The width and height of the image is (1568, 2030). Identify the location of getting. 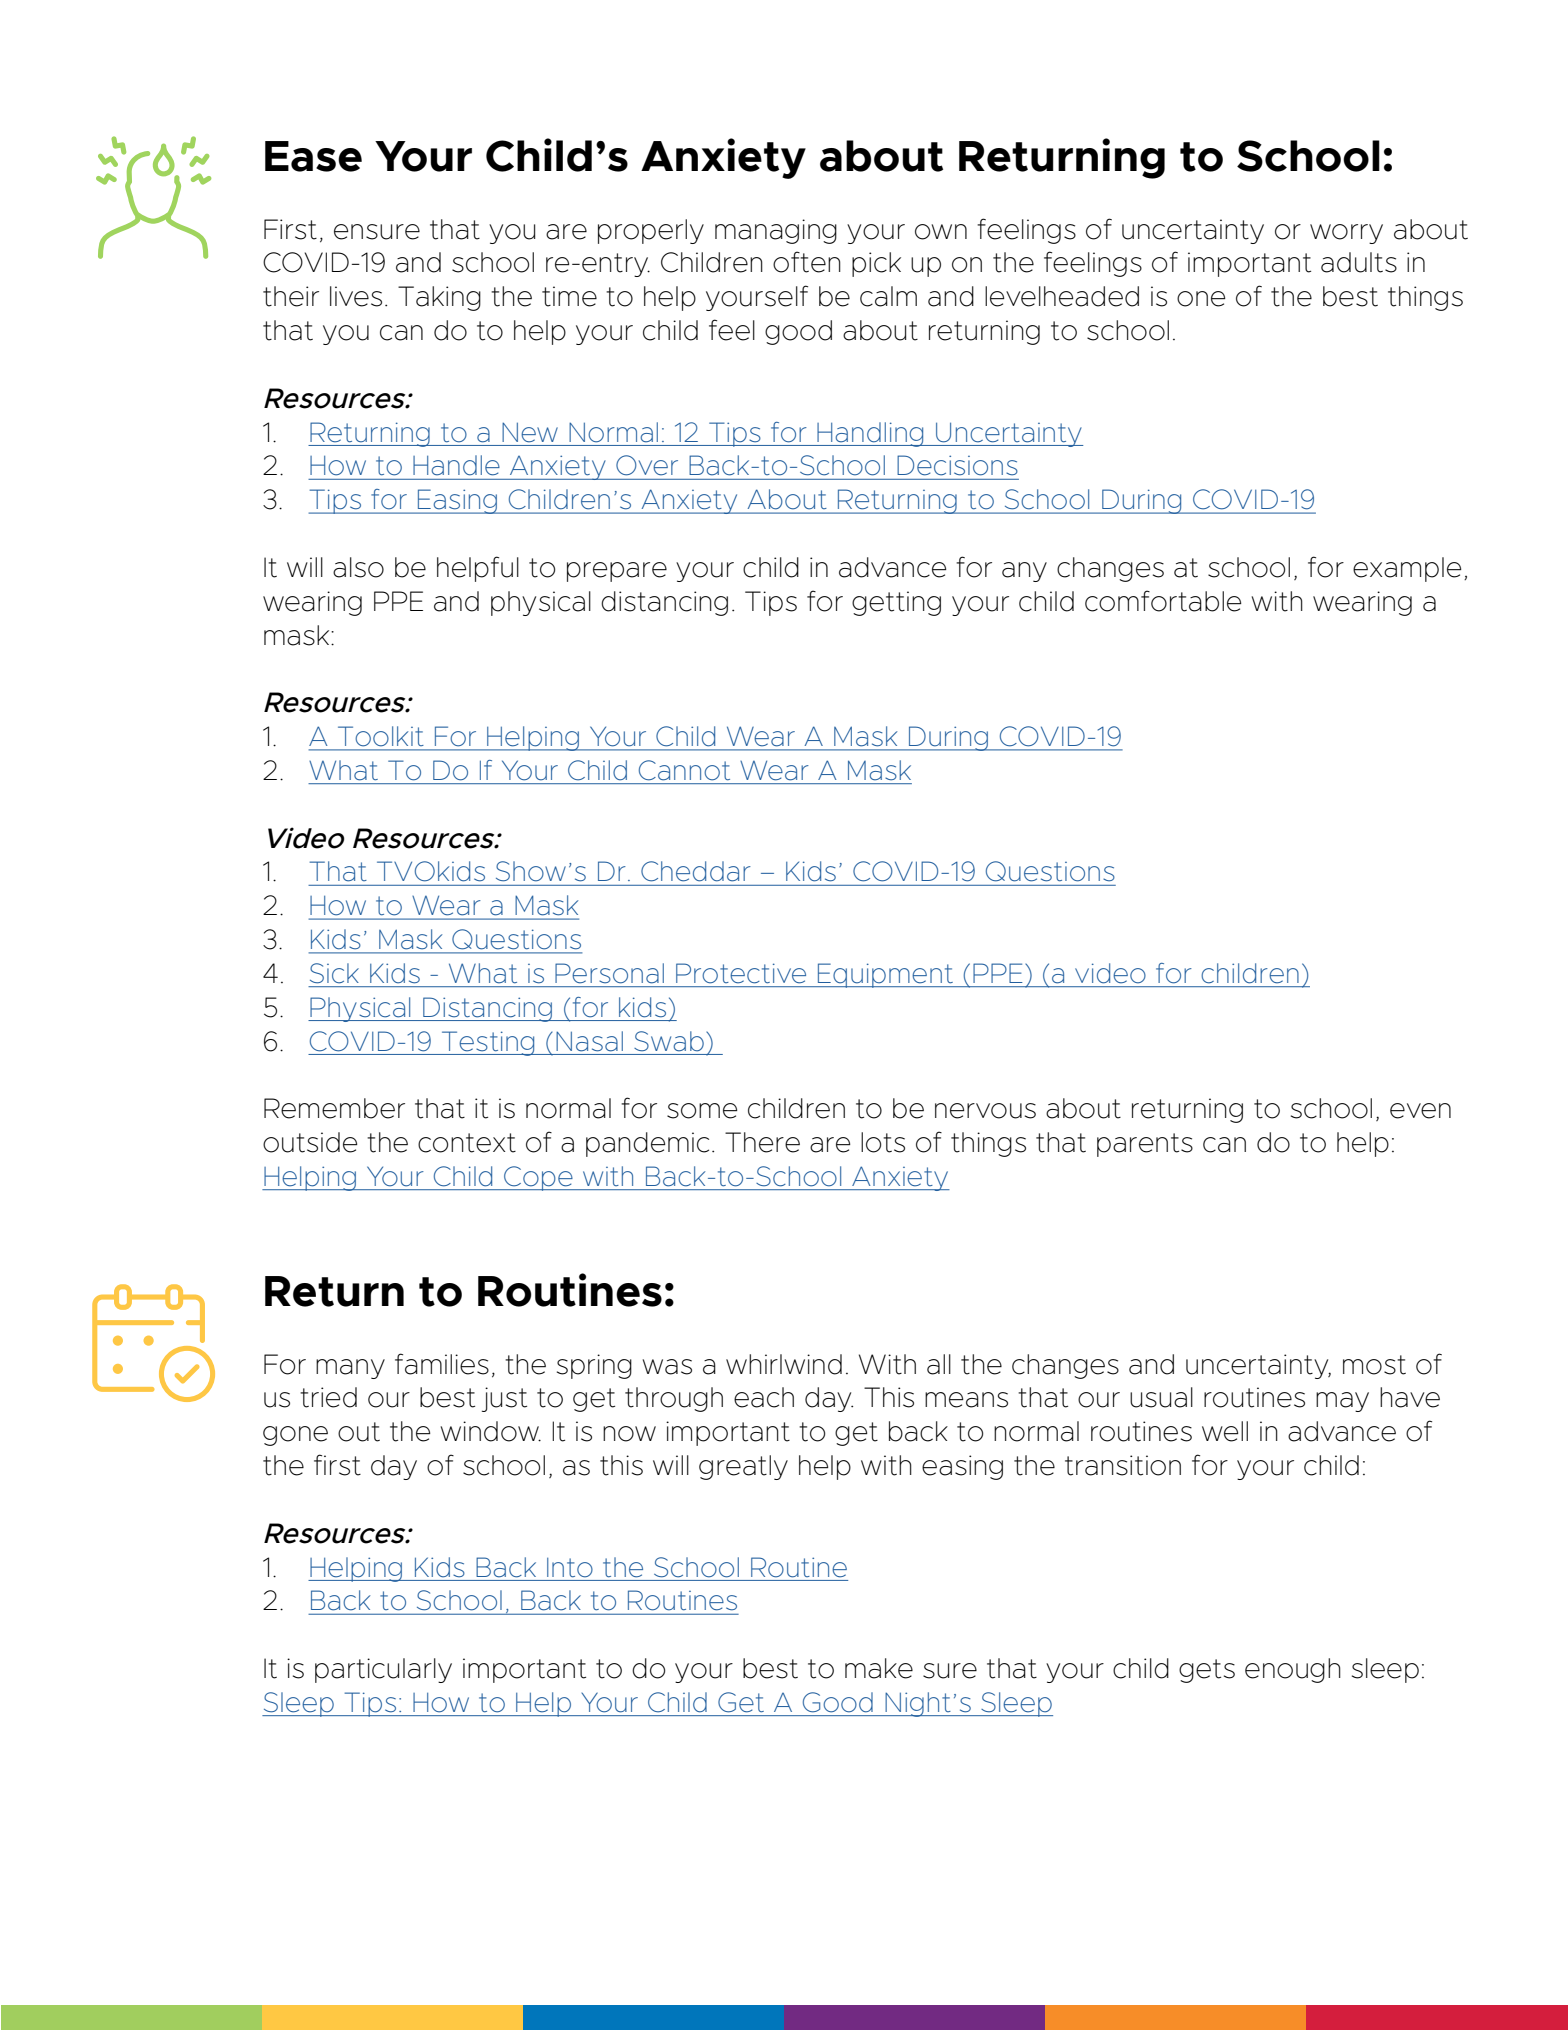
(896, 603).
